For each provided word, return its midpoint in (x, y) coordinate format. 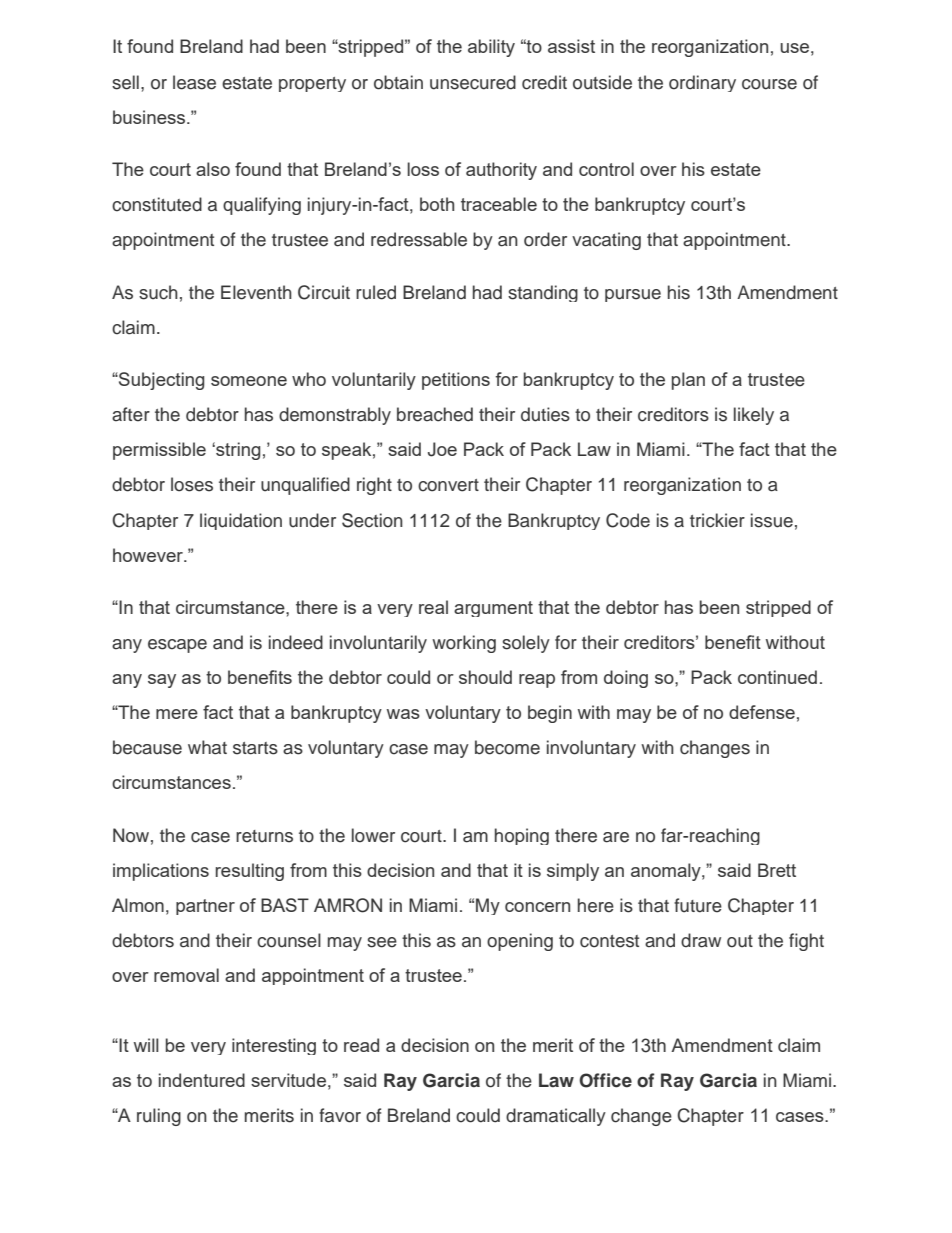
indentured (202, 1080)
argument (493, 609)
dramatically (556, 1117)
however (149, 555)
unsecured (473, 82)
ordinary (702, 83)
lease (194, 82)
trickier (717, 520)
